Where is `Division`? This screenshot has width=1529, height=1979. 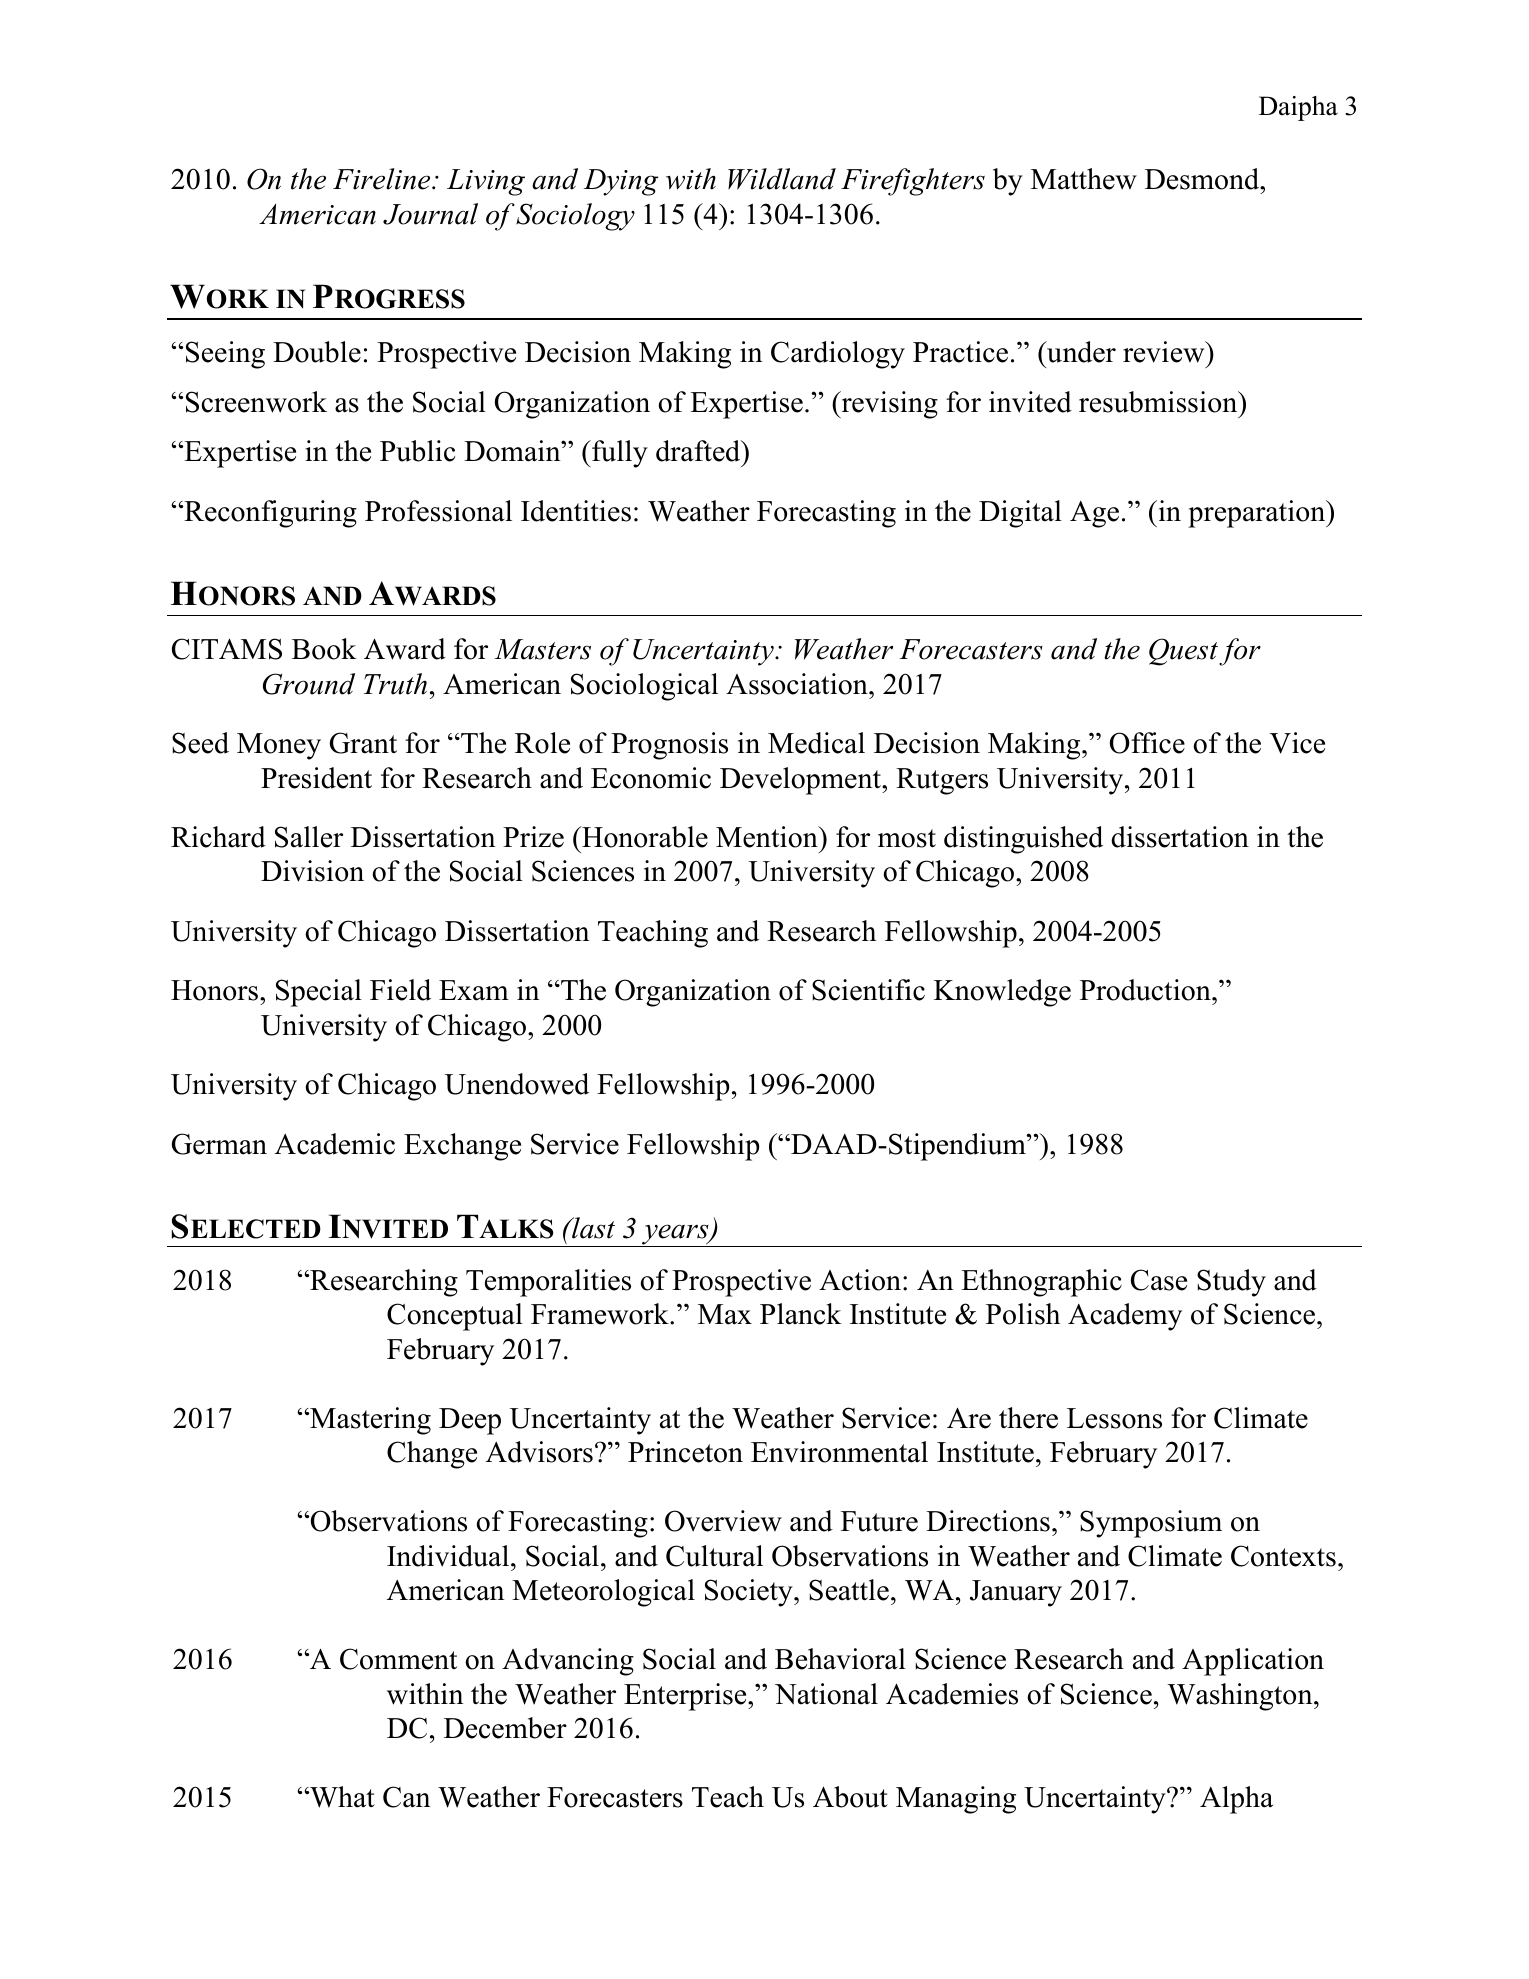
Division is located at coordinates (312, 871).
